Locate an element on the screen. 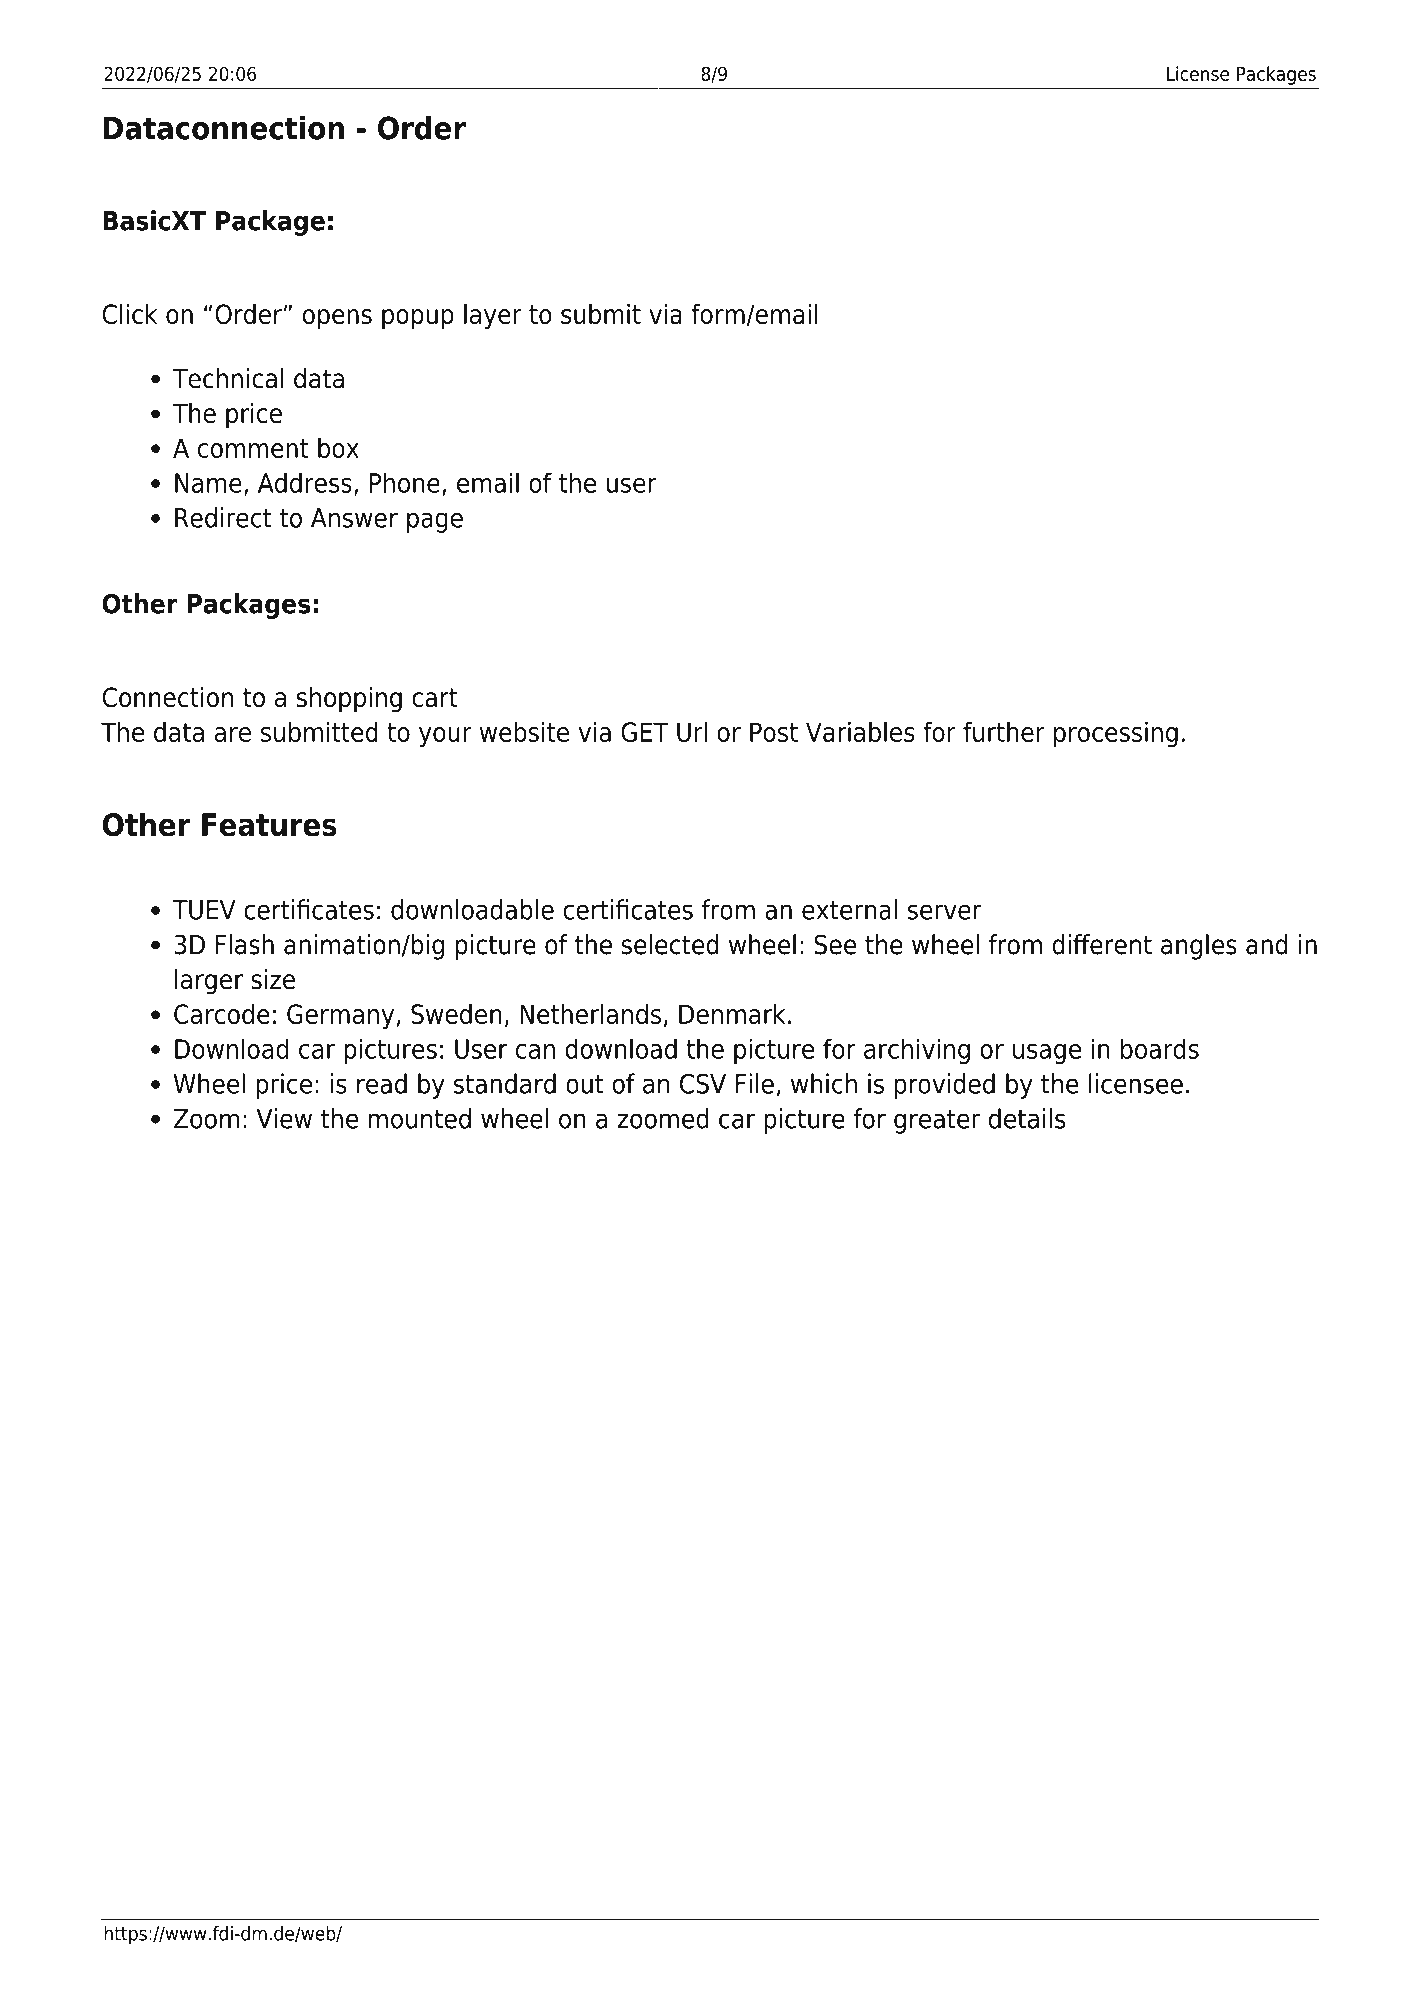  layer is located at coordinates (493, 317).
